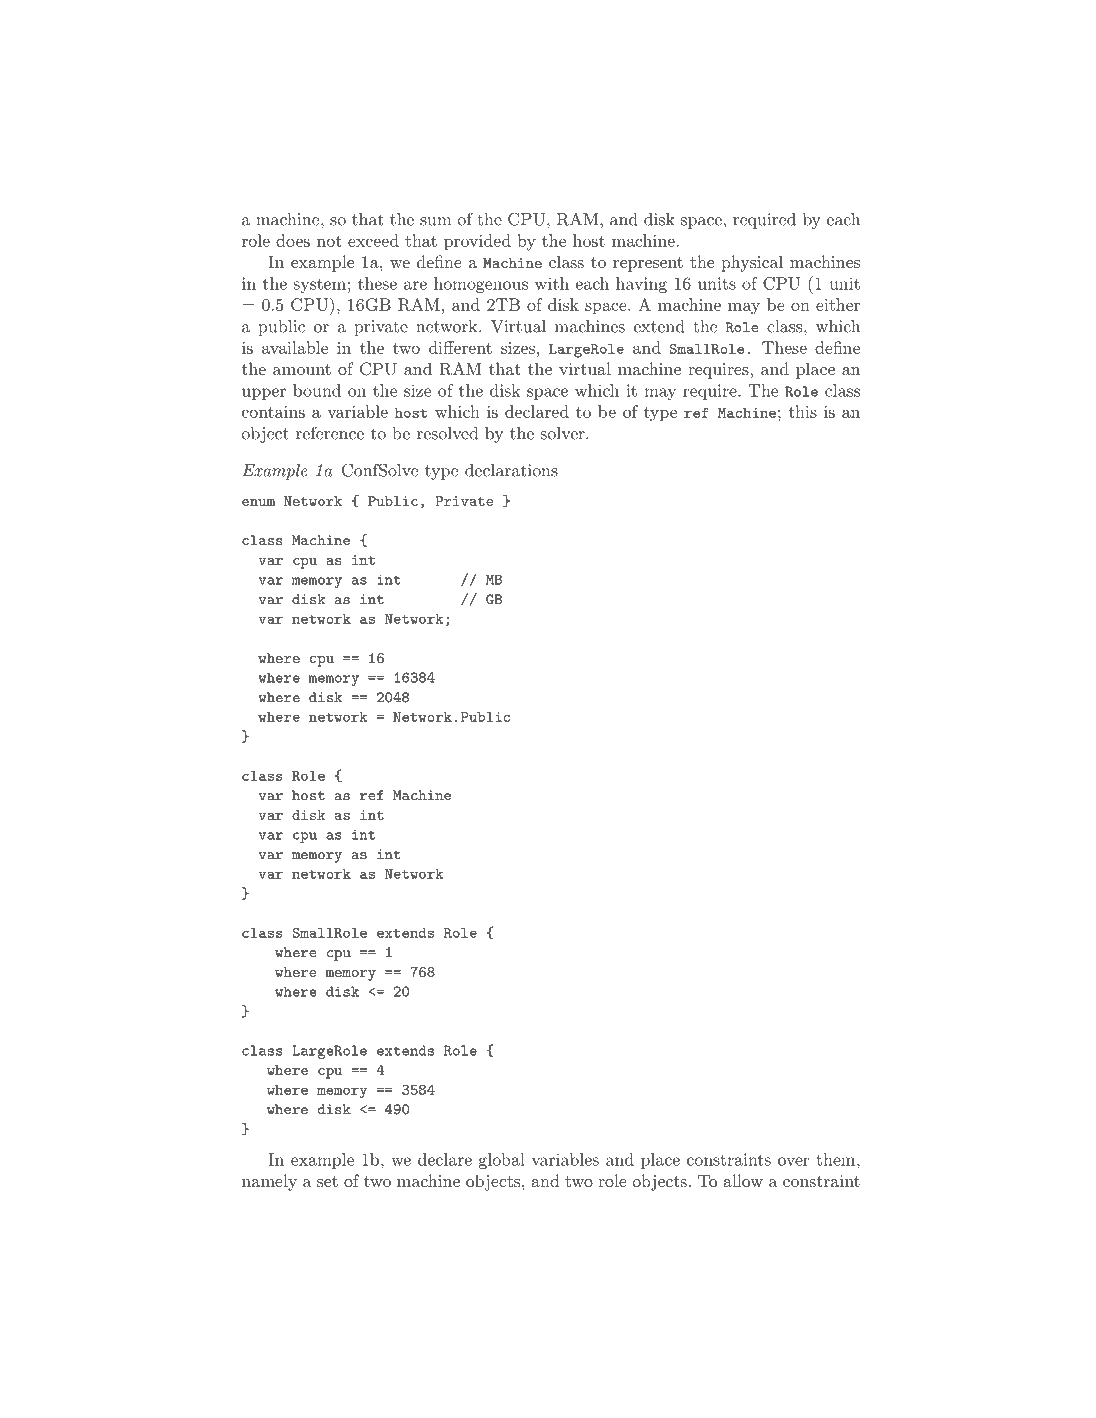 The height and width of the page is (1418, 1096). What do you see at coordinates (502, 1161) in the page?
I see `global` at bounding box center [502, 1161].
